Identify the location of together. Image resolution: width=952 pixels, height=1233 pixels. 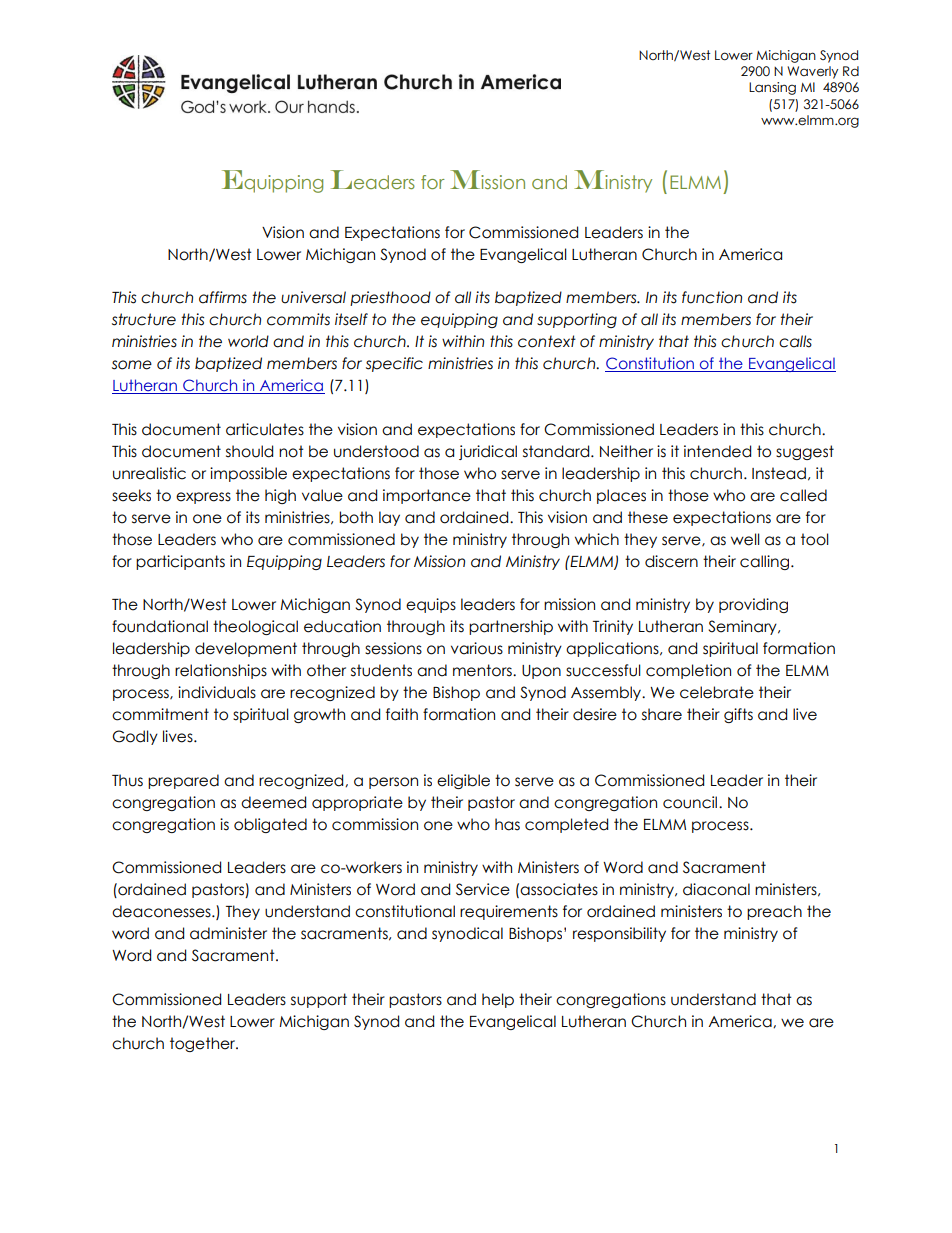
(204, 1044).
